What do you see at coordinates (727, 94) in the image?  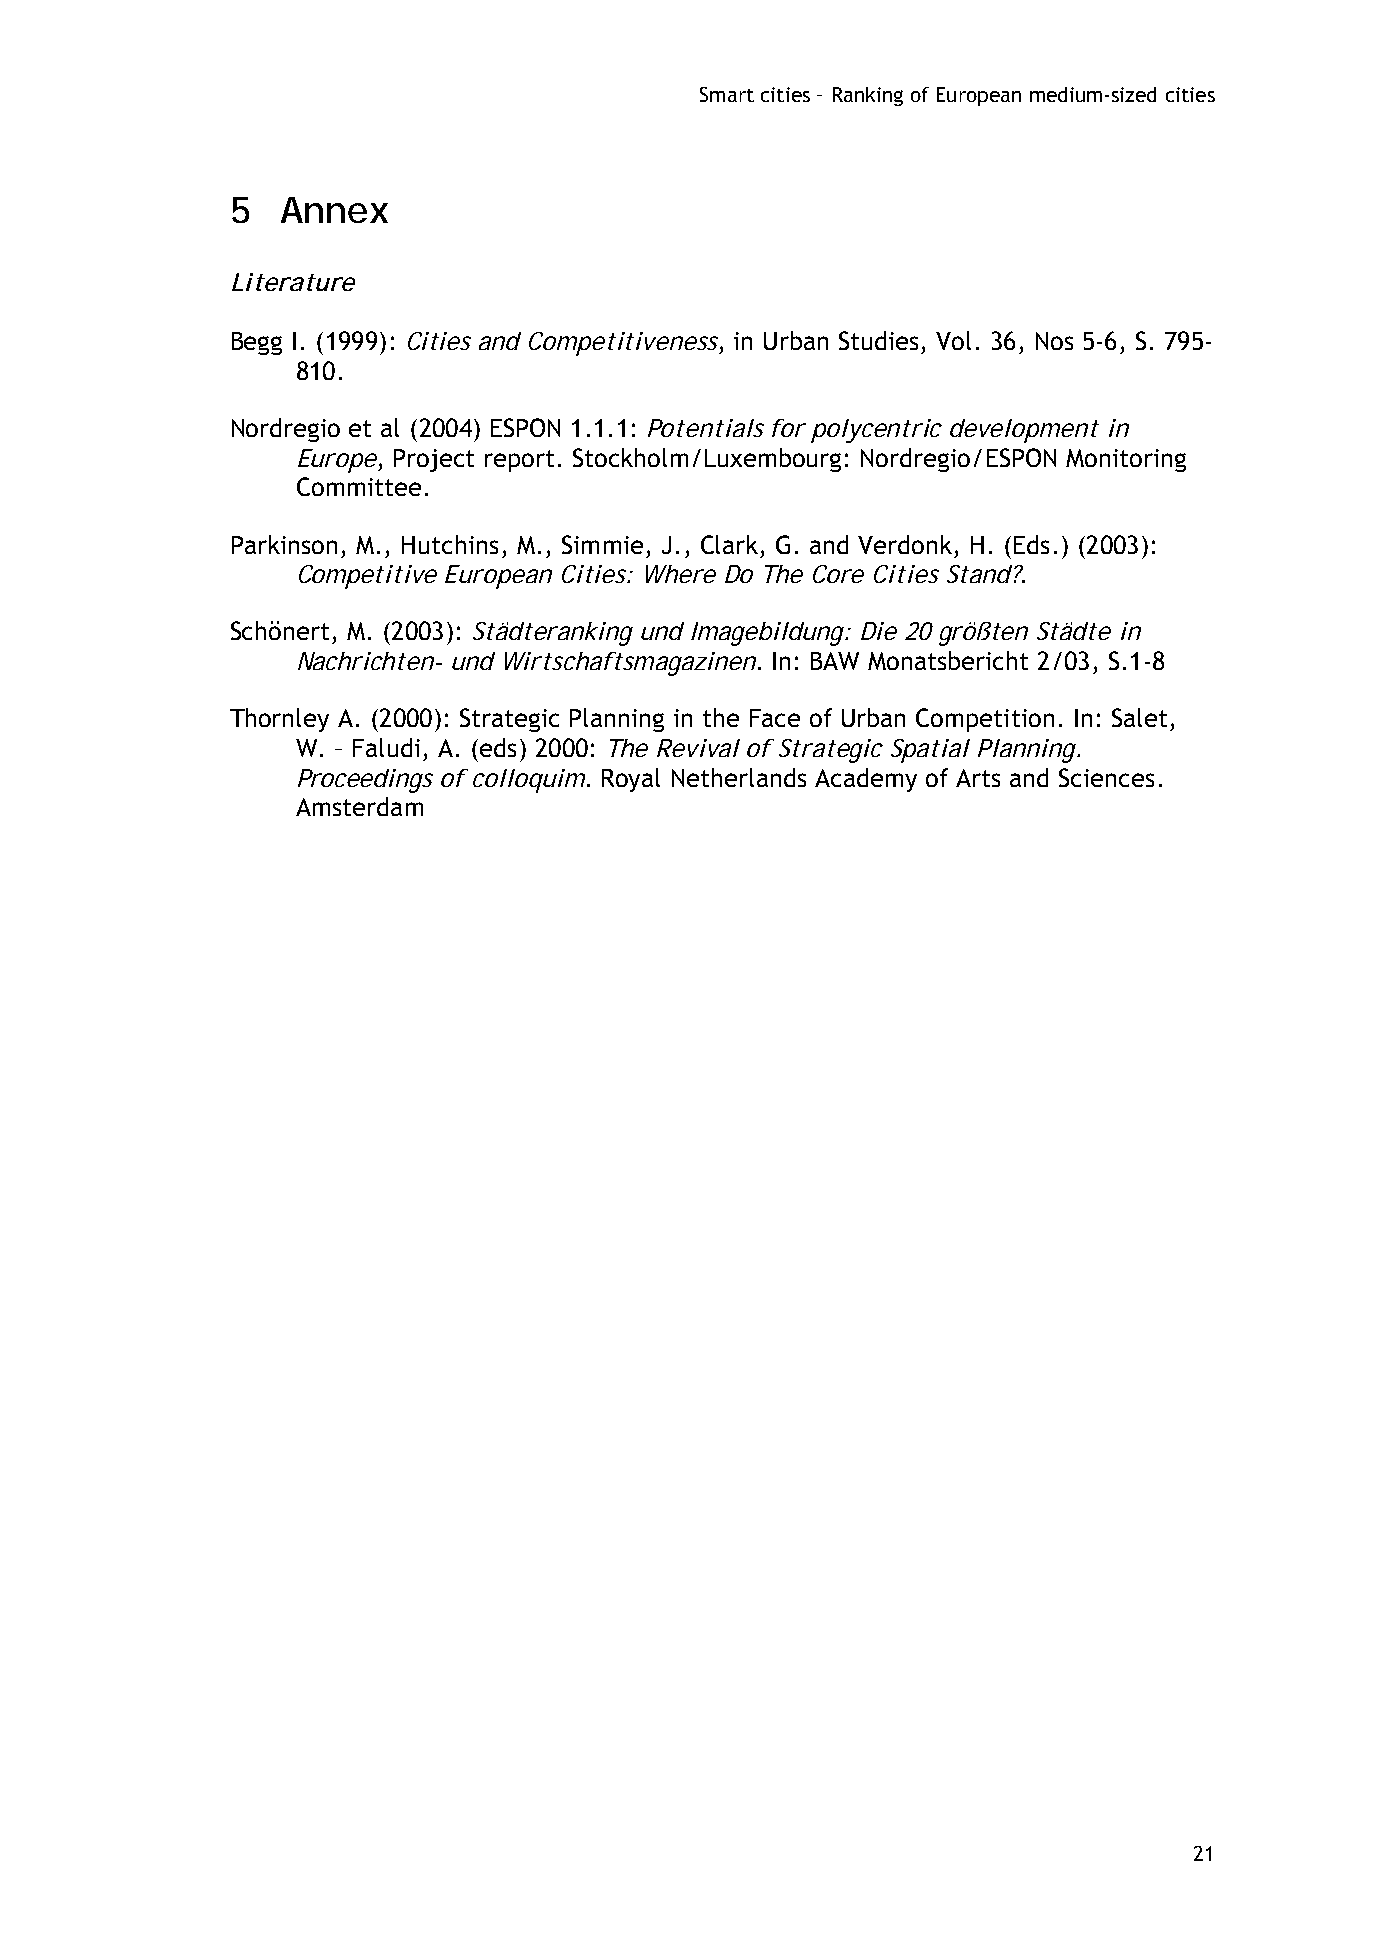 I see `Smart` at bounding box center [727, 94].
